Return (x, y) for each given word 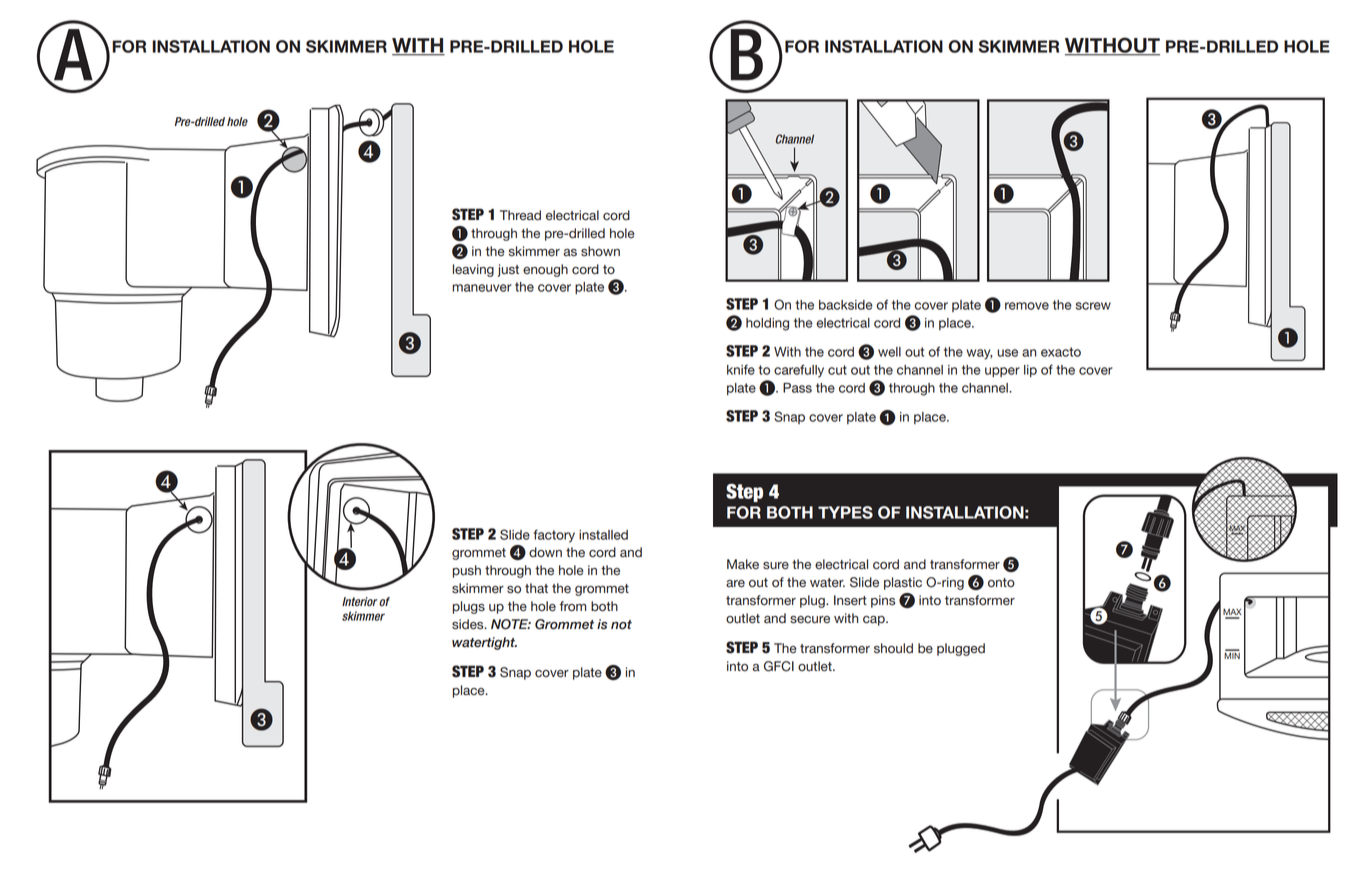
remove (1027, 306)
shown (600, 251)
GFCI (779, 666)
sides (469, 624)
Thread (520, 215)
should (893, 648)
